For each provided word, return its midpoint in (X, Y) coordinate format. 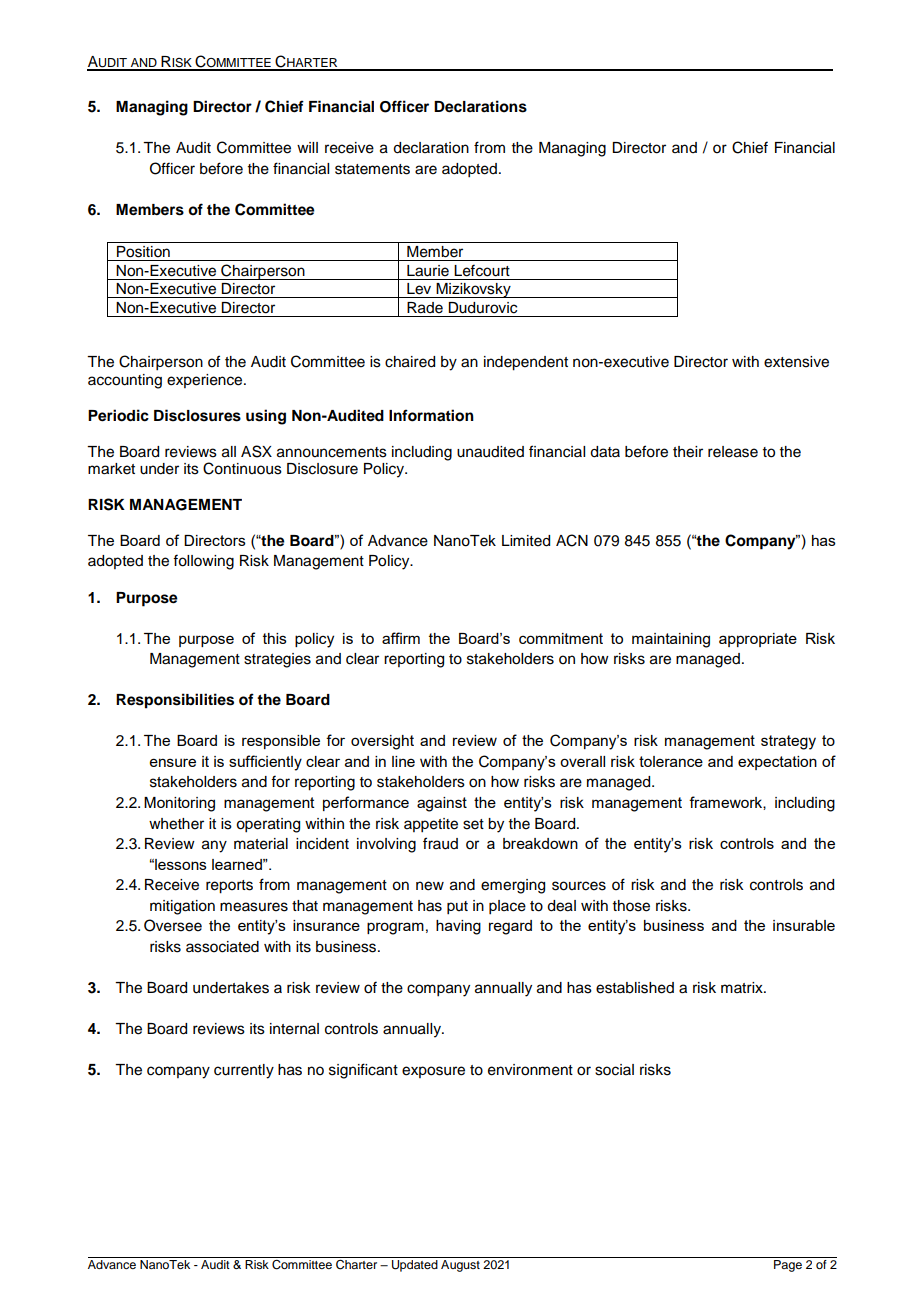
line (403, 761)
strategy (788, 742)
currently (244, 1071)
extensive (796, 362)
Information (431, 415)
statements (372, 169)
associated (222, 947)
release (733, 452)
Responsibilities (175, 701)
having (458, 927)
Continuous (242, 468)
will (307, 147)
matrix (743, 987)
